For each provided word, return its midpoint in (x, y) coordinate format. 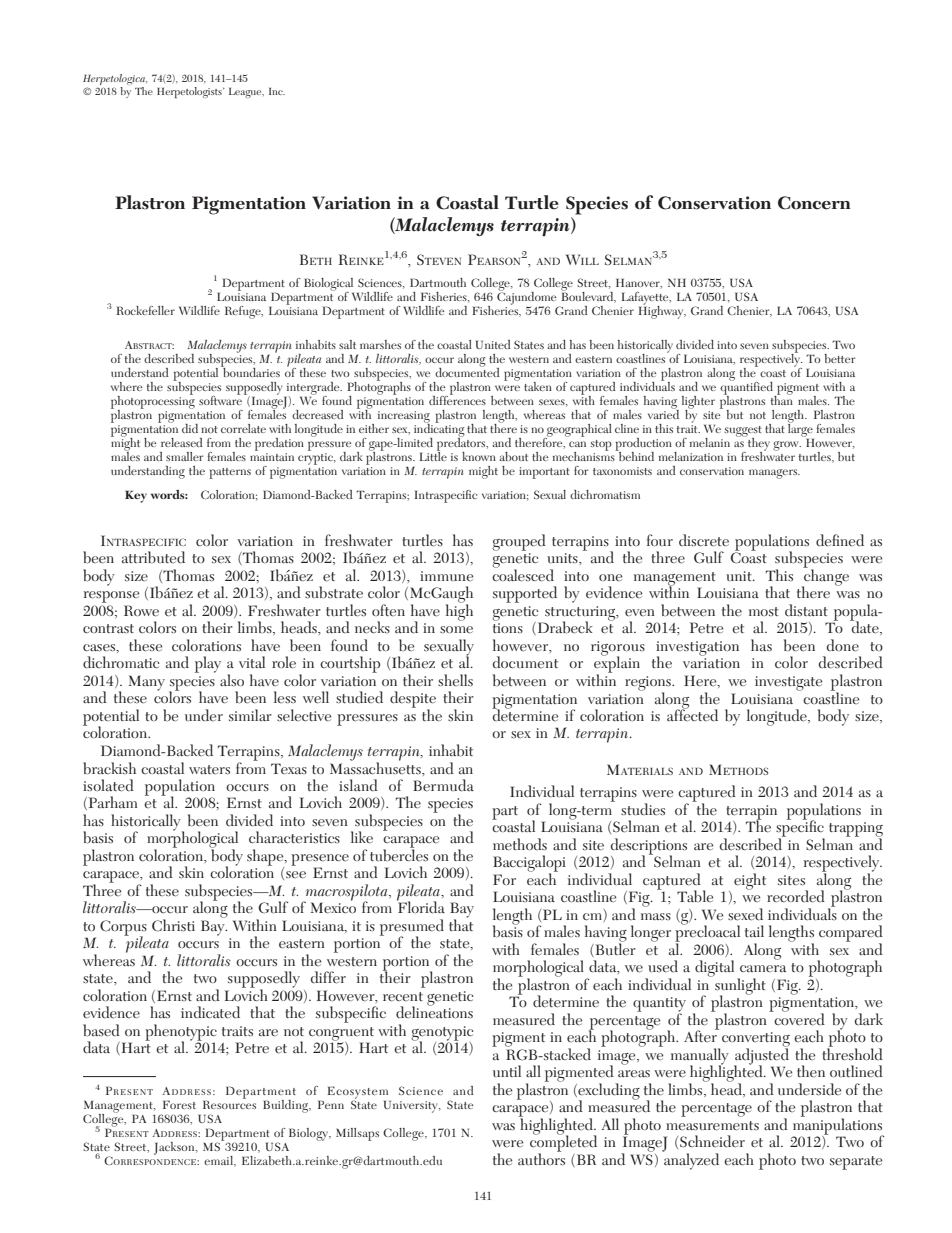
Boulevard (588, 296)
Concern (814, 203)
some (456, 630)
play (208, 664)
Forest (179, 1104)
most (764, 611)
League (246, 93)
